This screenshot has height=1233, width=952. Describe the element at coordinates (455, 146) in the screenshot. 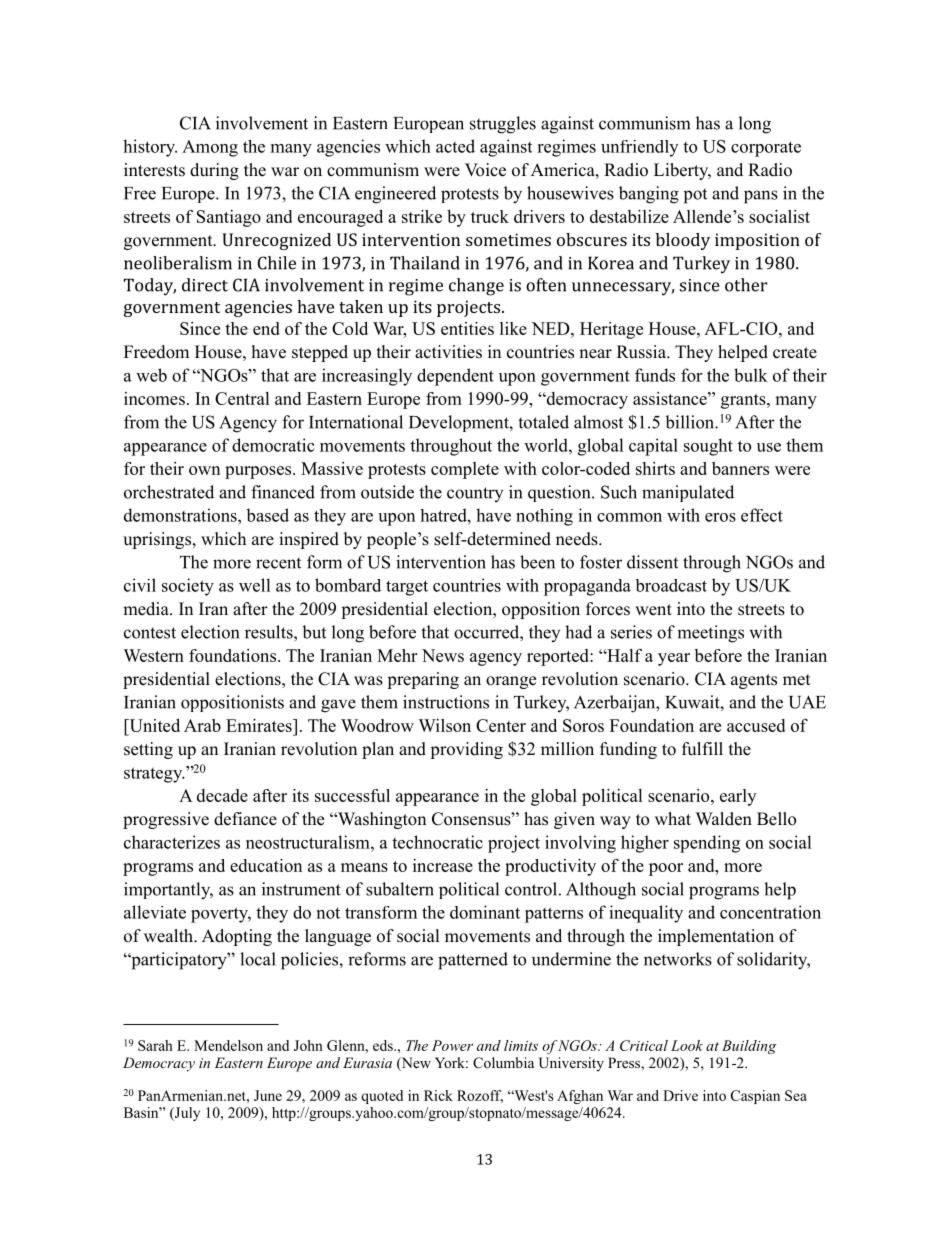

I see `acted` at that location.
